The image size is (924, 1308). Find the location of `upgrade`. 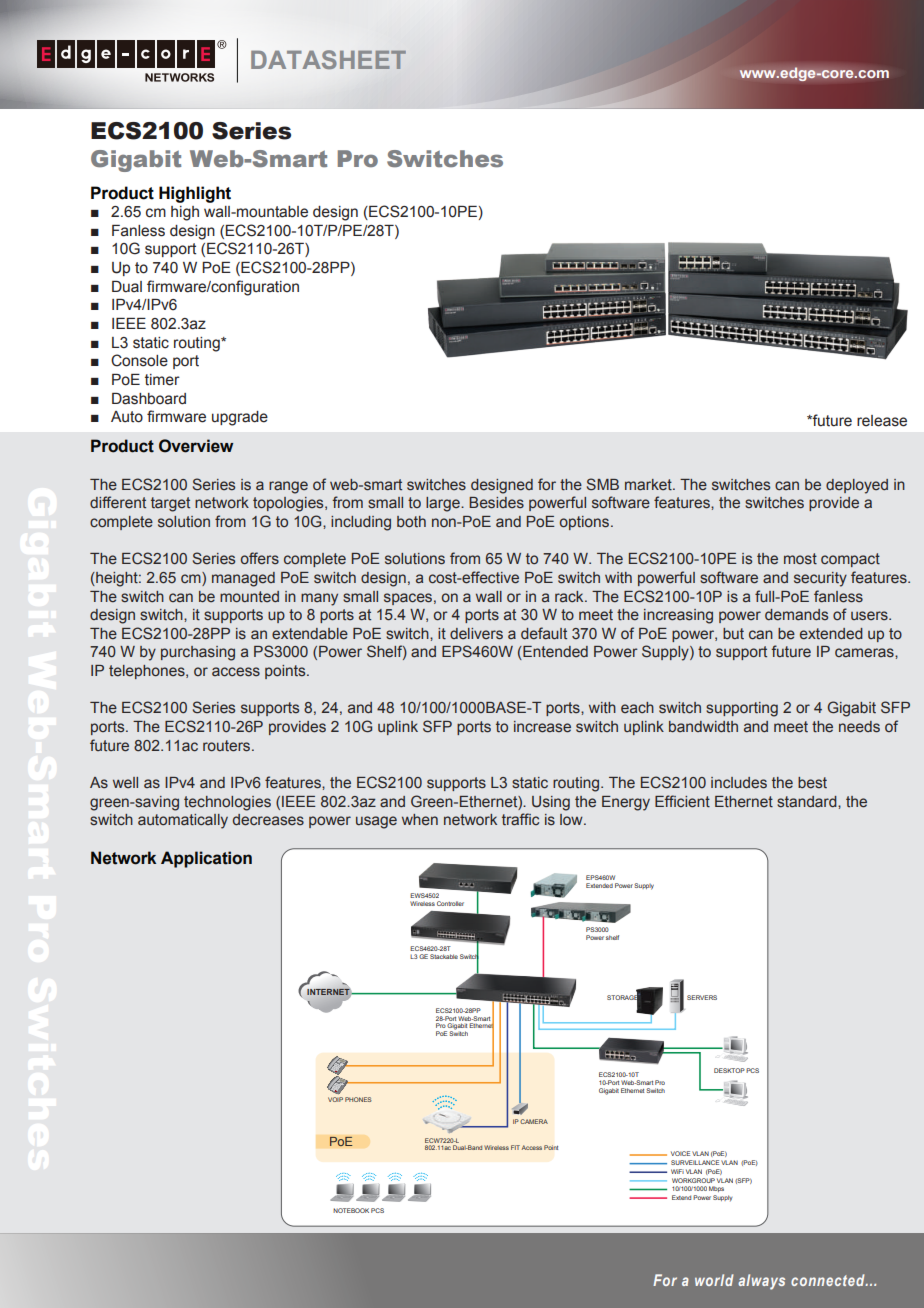

upgrade is located at coordinates (240, 418).
